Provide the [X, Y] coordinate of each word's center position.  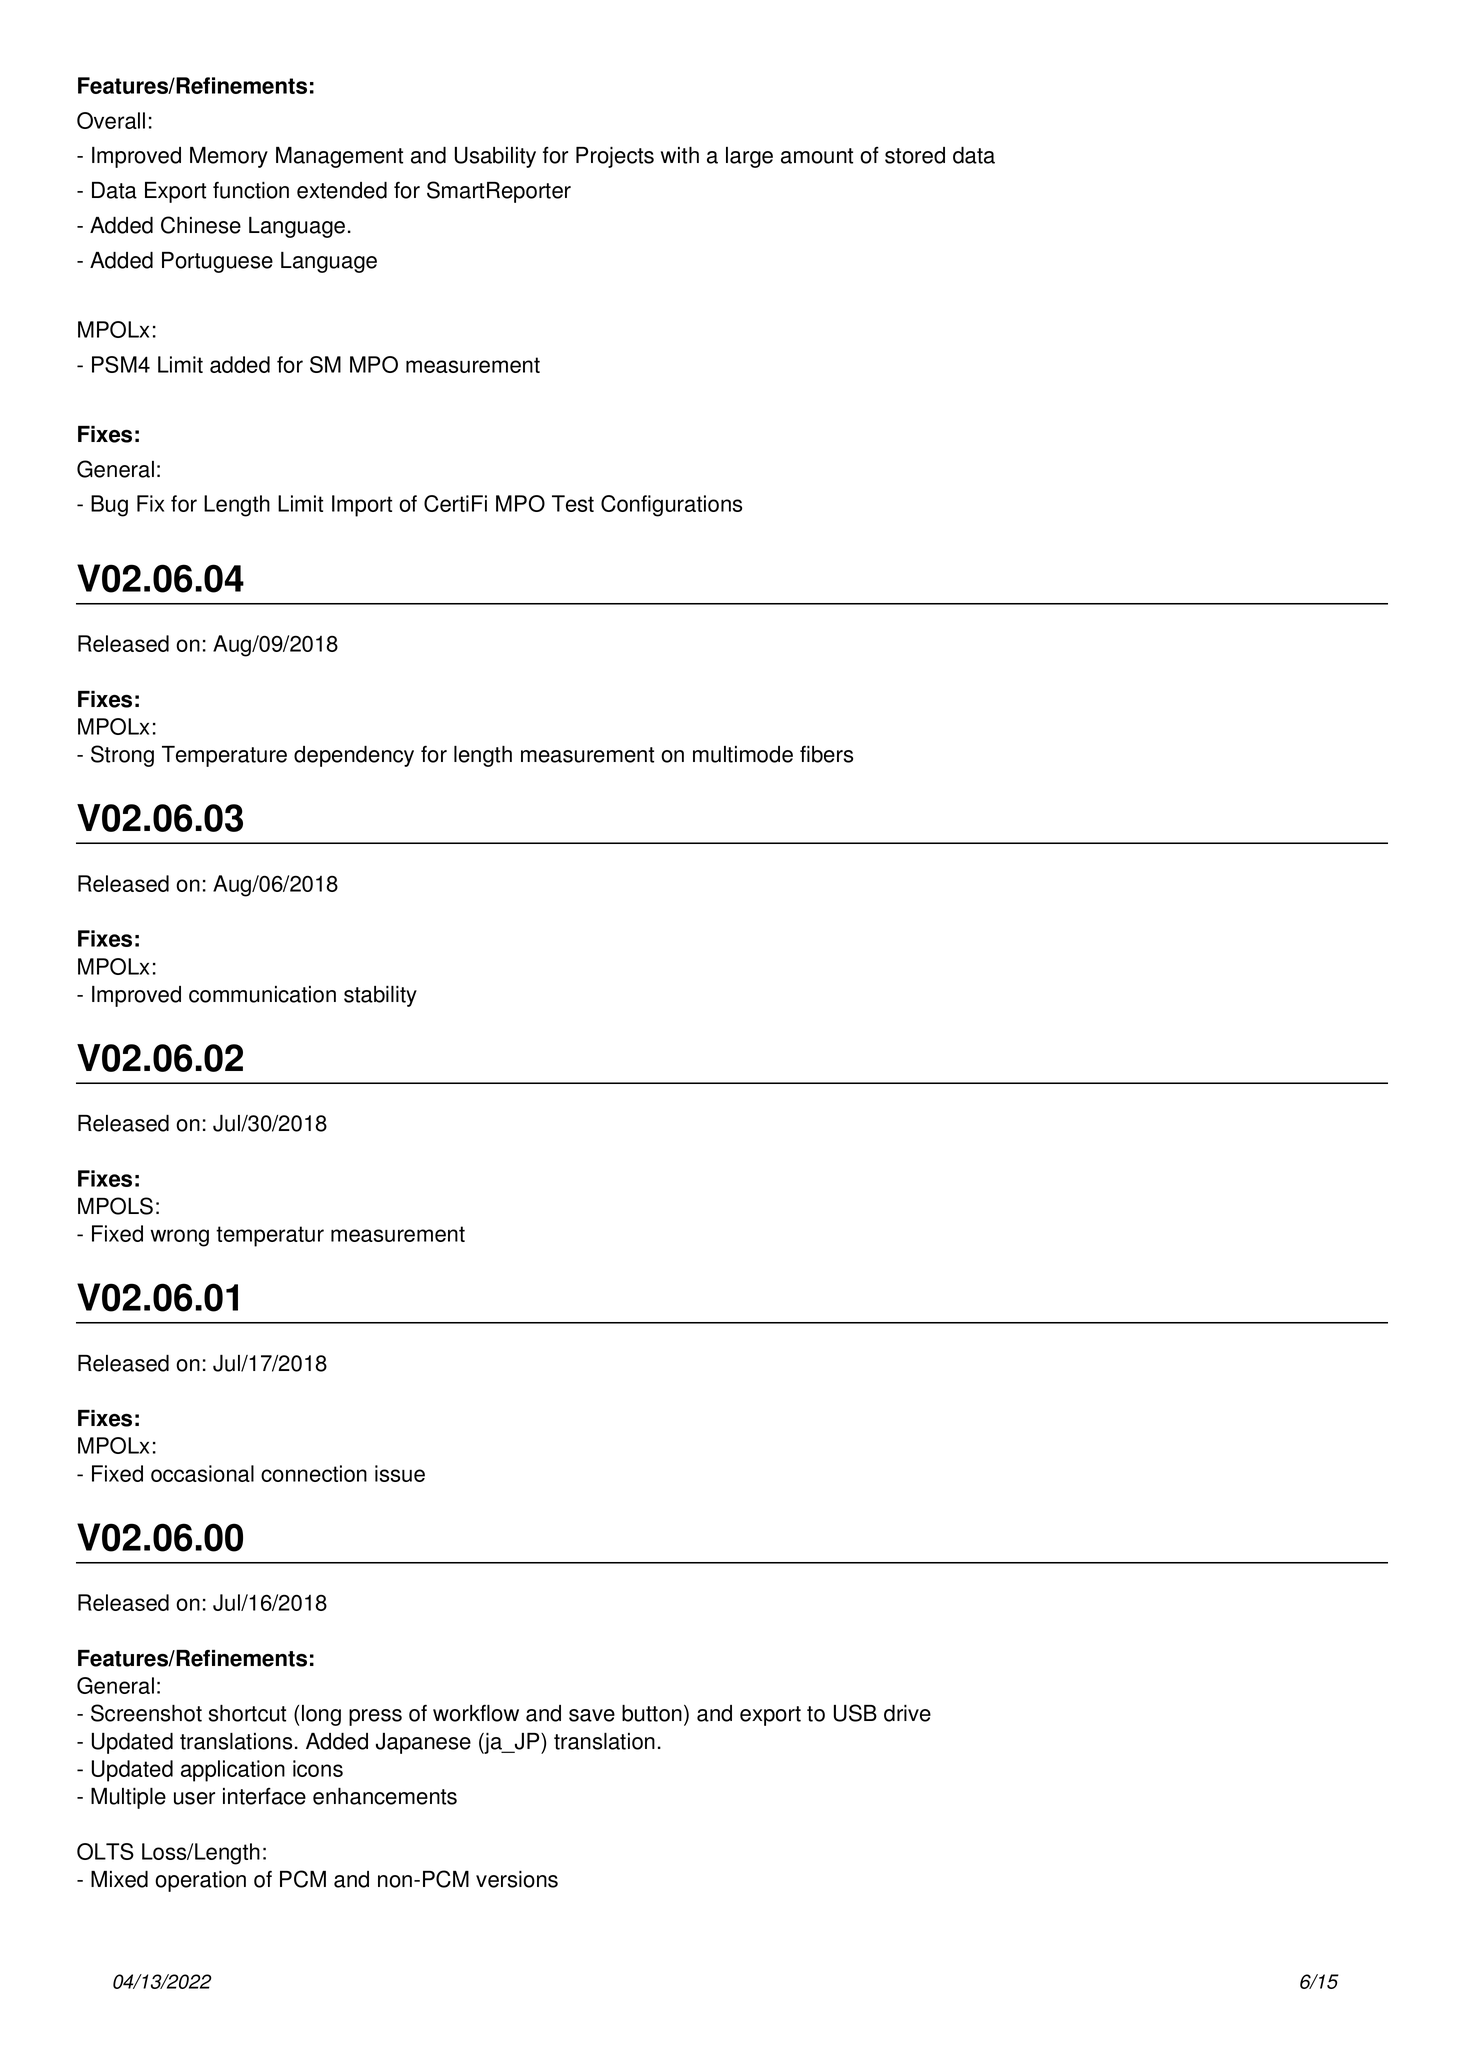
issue [400, 1473]
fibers [826, 754]
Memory [229, 157]
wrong [179, 1238]
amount [817, 156]
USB [855, 1713]
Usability [495, 157]
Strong [122, 756]
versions [517, 1879]
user [194, 1798]
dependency [354, 756]
